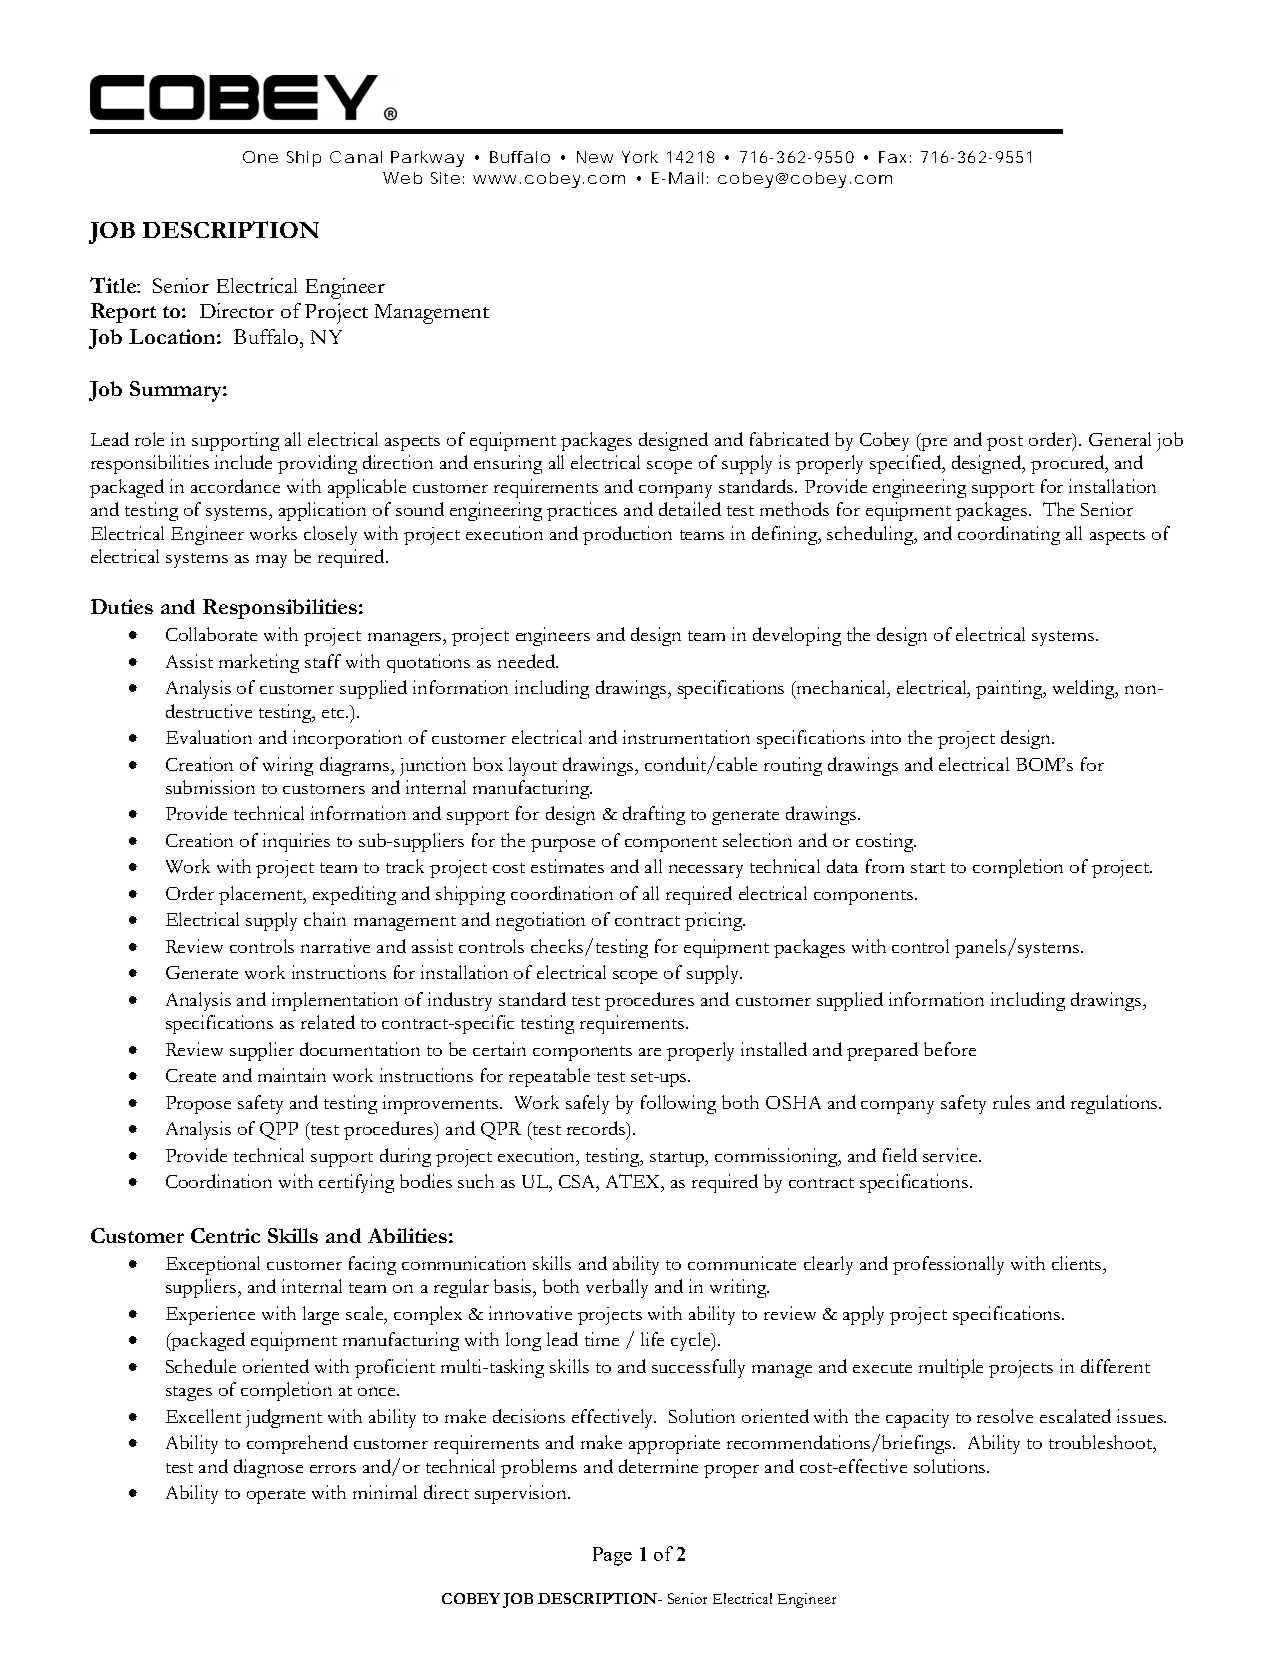 This document has height=1653, width=1278. I want to click on may, so click(271, 561).
